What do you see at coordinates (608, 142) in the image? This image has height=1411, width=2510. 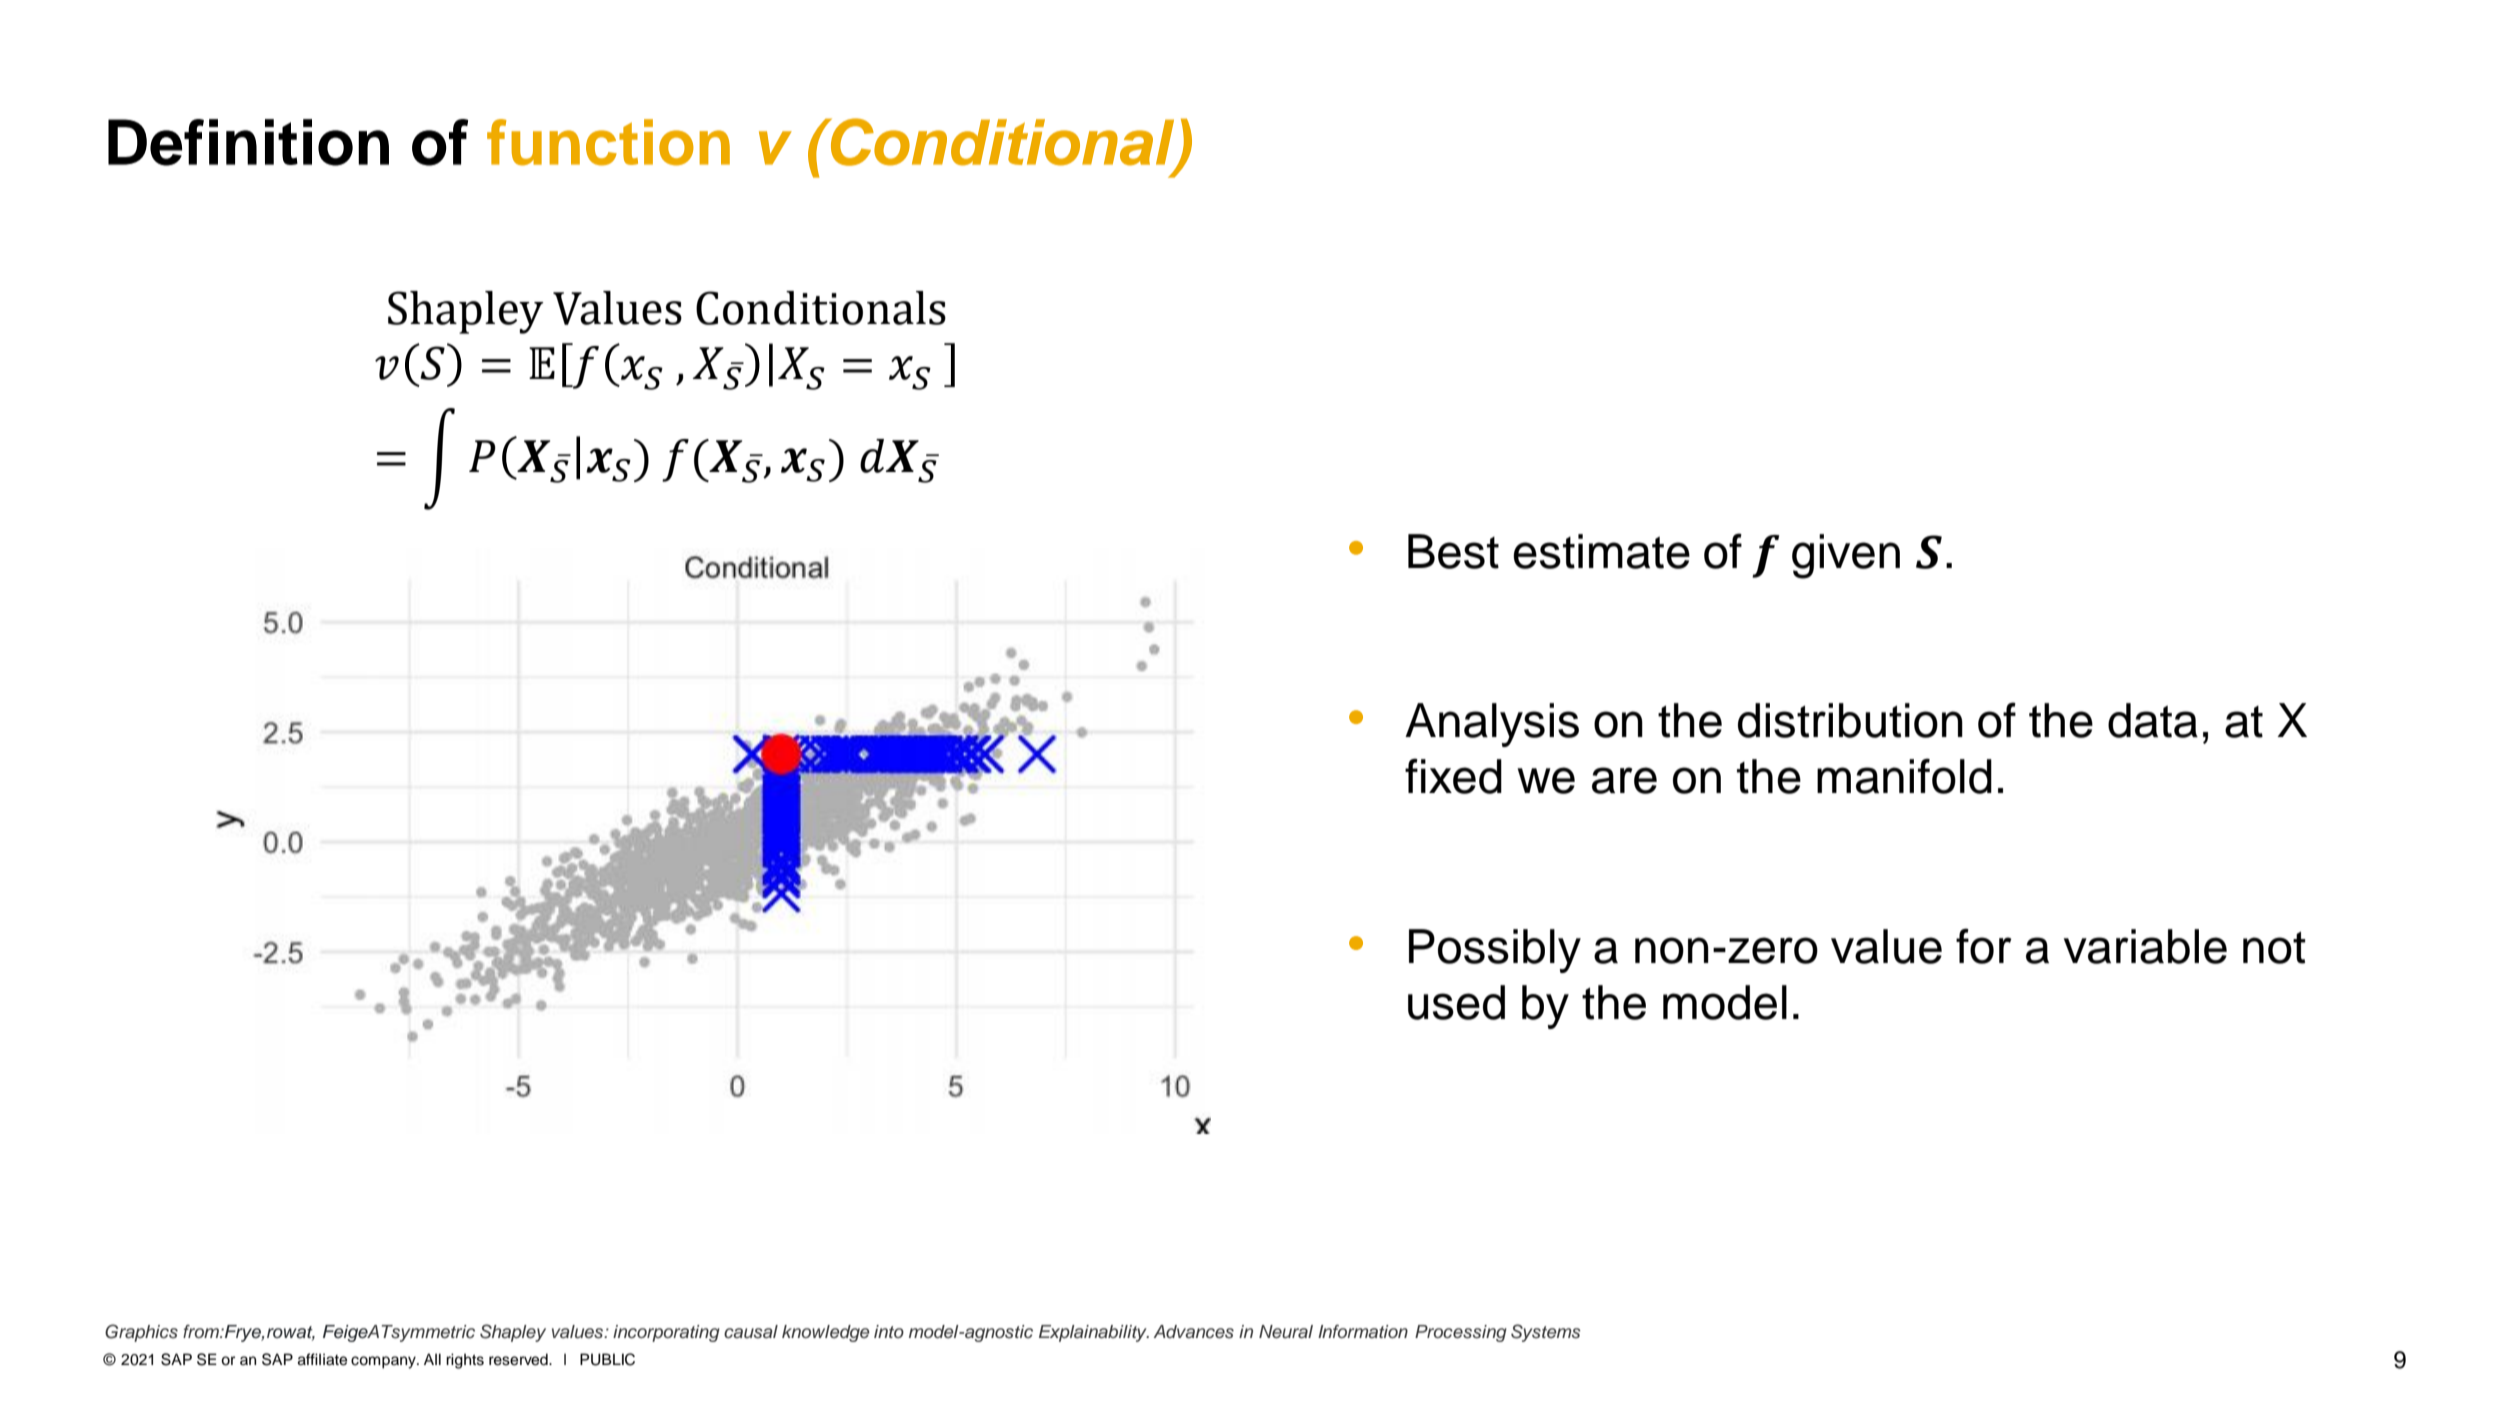 I see `function` at bounding box center [608, 142].
